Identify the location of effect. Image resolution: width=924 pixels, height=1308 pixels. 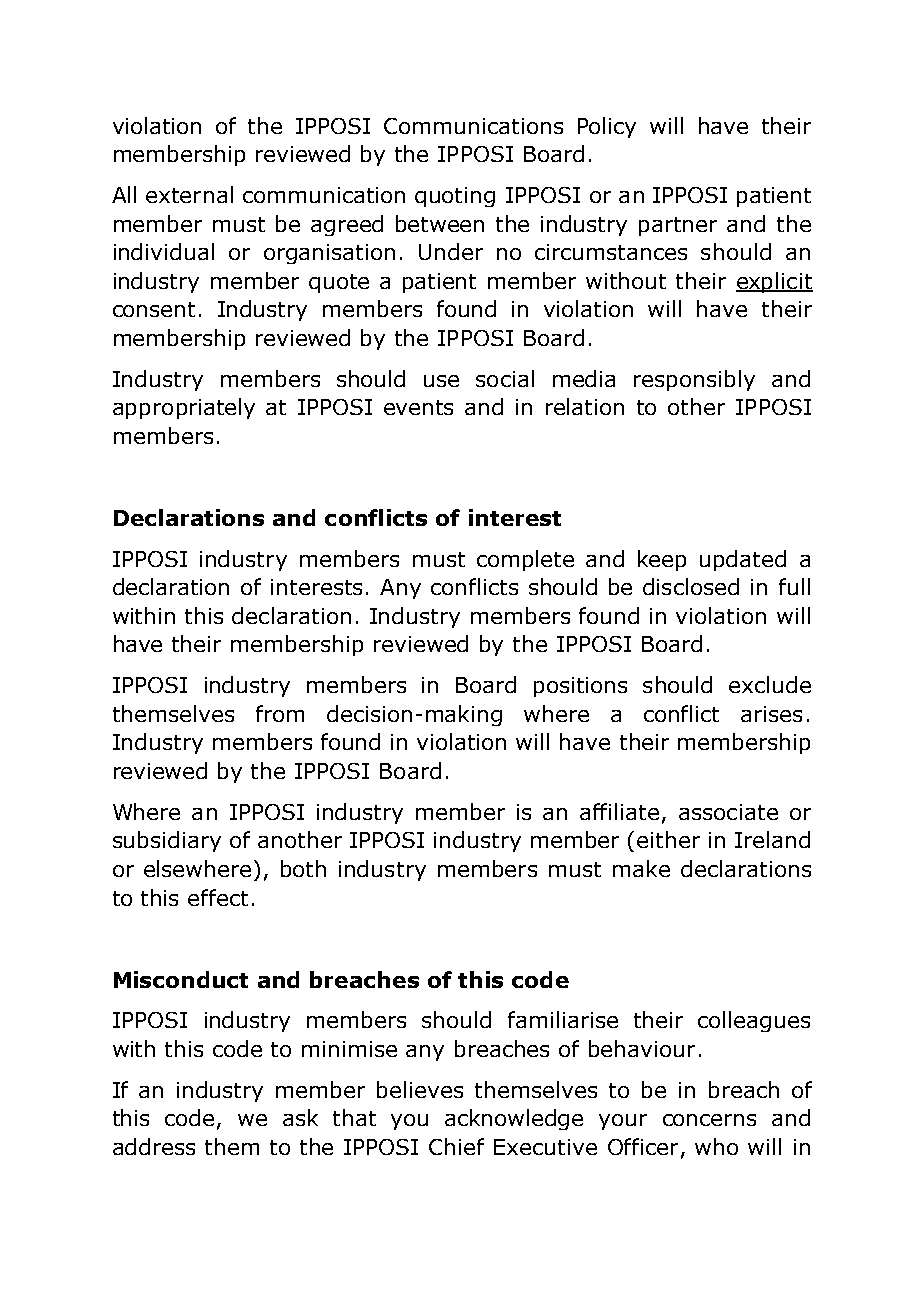
(218, 897).
